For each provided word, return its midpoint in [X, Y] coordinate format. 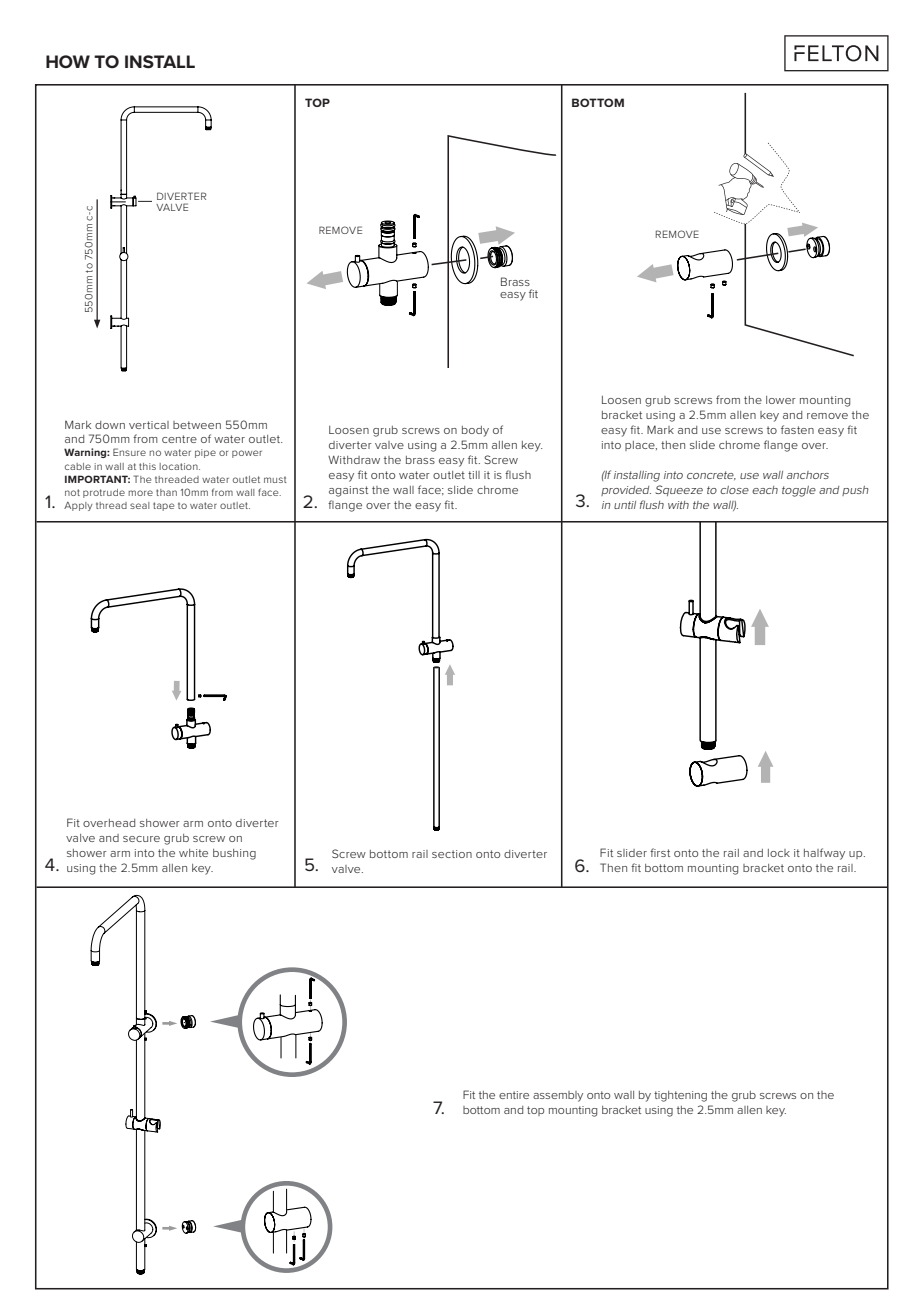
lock [779, 853]
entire [514, 1095]
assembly [558, 1096]
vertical [149, 425]
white [193, 853]
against [348, 491]
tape [163, 506]
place [641, 446]
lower [781, 400]
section [452, 854]
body [475, 431]
